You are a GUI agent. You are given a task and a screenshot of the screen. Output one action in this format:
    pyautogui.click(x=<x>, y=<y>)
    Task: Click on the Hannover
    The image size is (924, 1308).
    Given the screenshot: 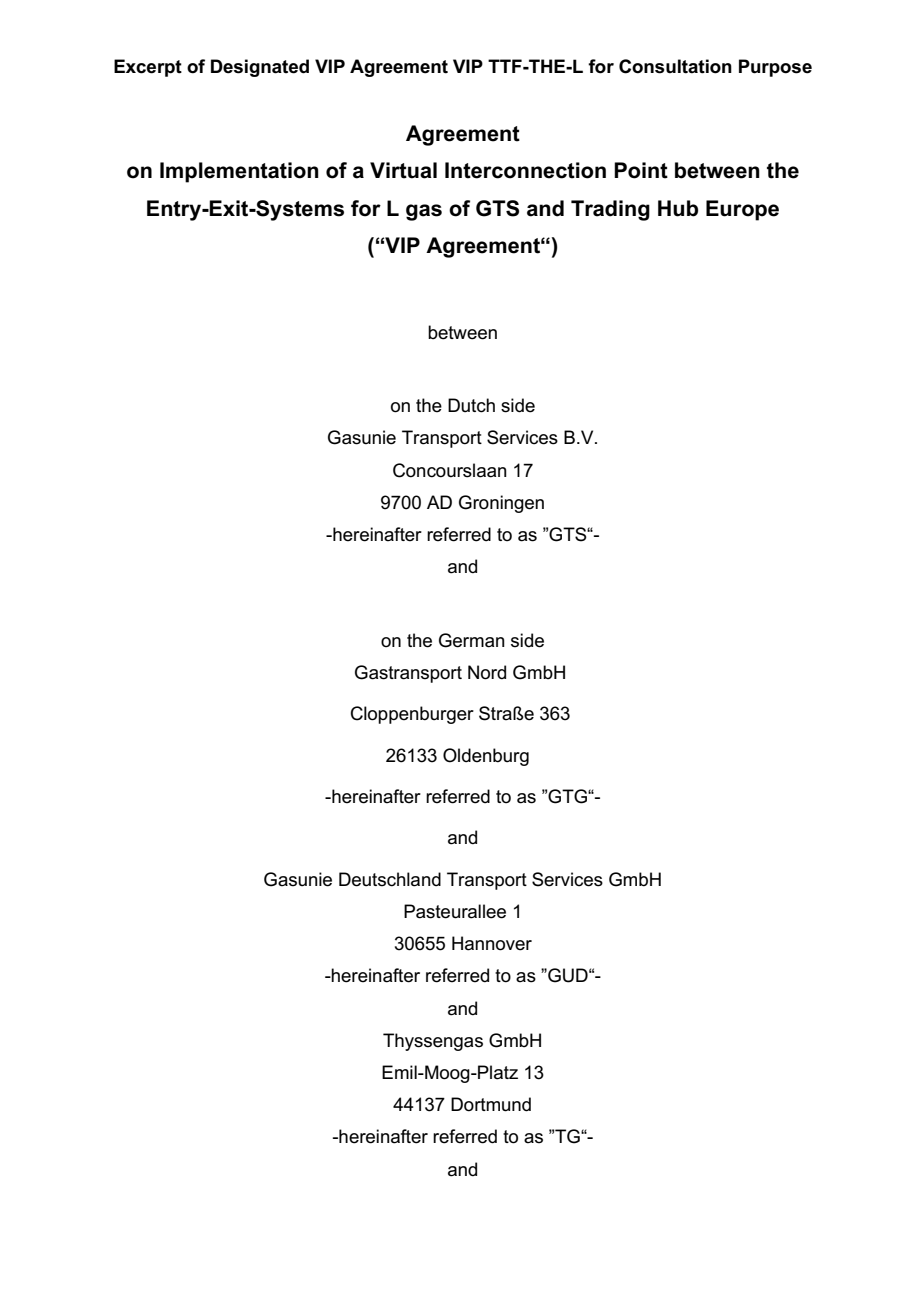 What is the action you would take?
    pyautogui.click(x=492, y=943)
